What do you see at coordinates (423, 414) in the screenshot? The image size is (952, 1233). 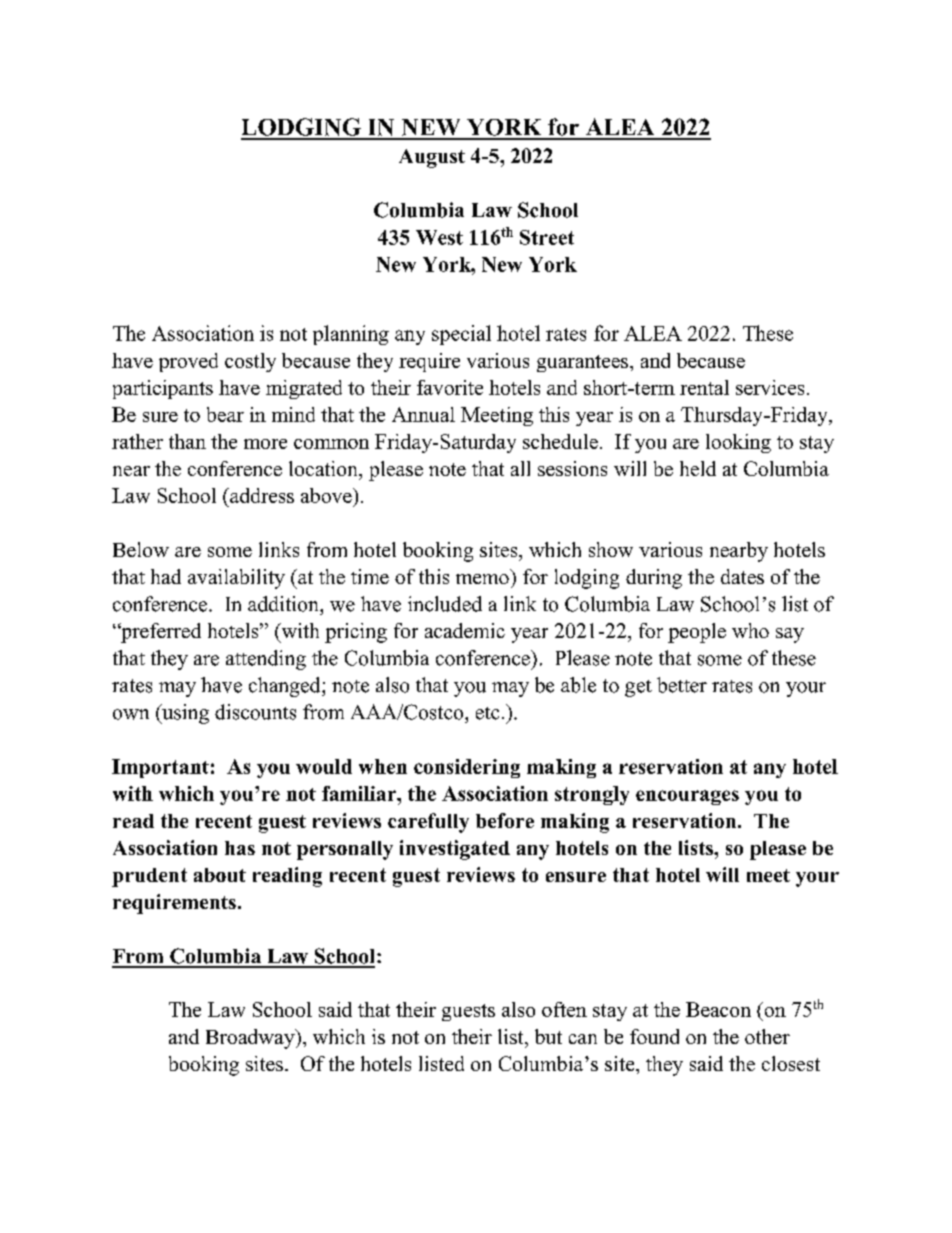 I see `Annual` at bounding box center [423, 414].
